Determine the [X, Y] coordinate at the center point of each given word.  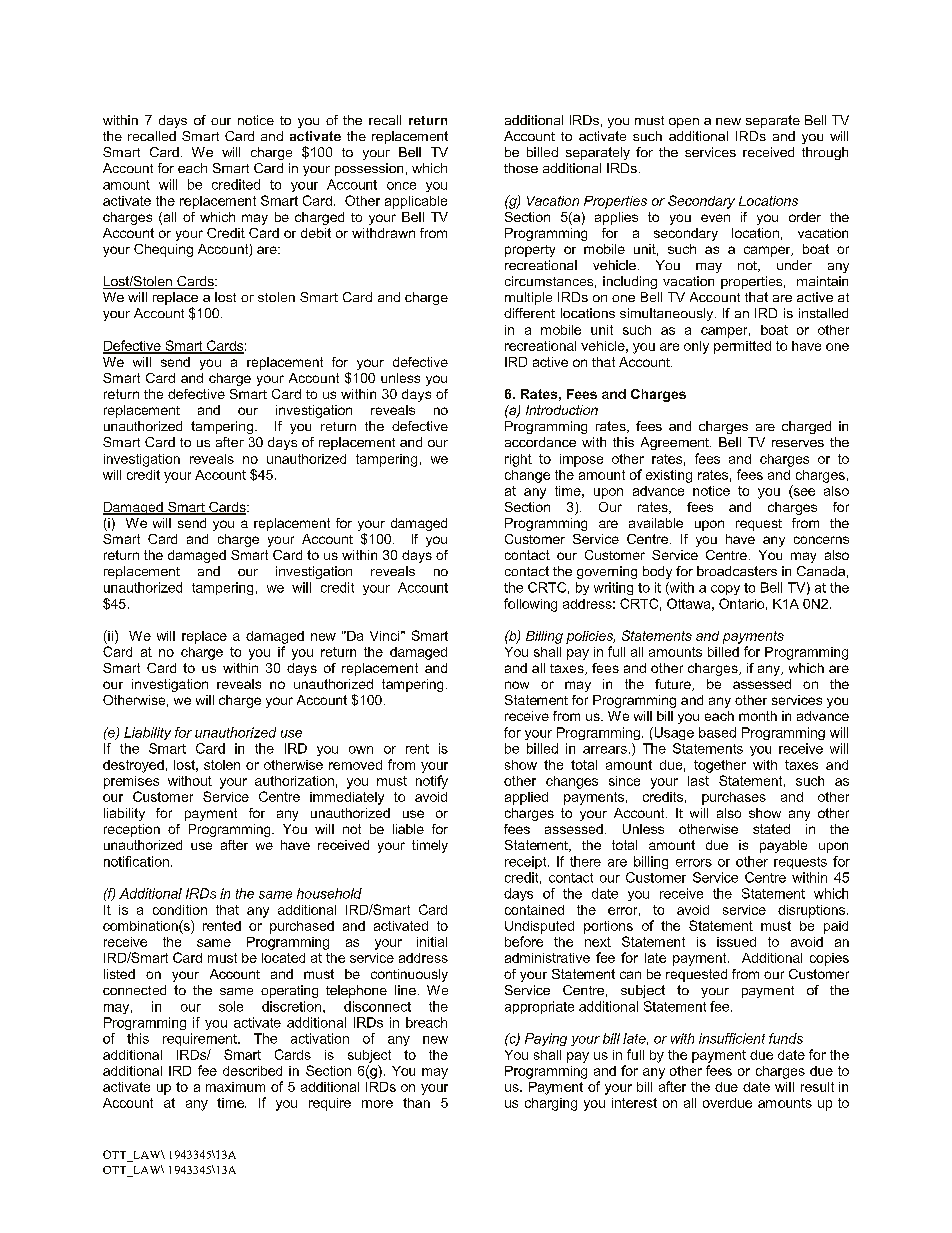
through [825, 153]
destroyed [133, 766]
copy [725, 590]
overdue [727, 1103]
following [530, 605]
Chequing [163, 250]
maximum [235, 1087]
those [521, 168]
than [416, 1103]
